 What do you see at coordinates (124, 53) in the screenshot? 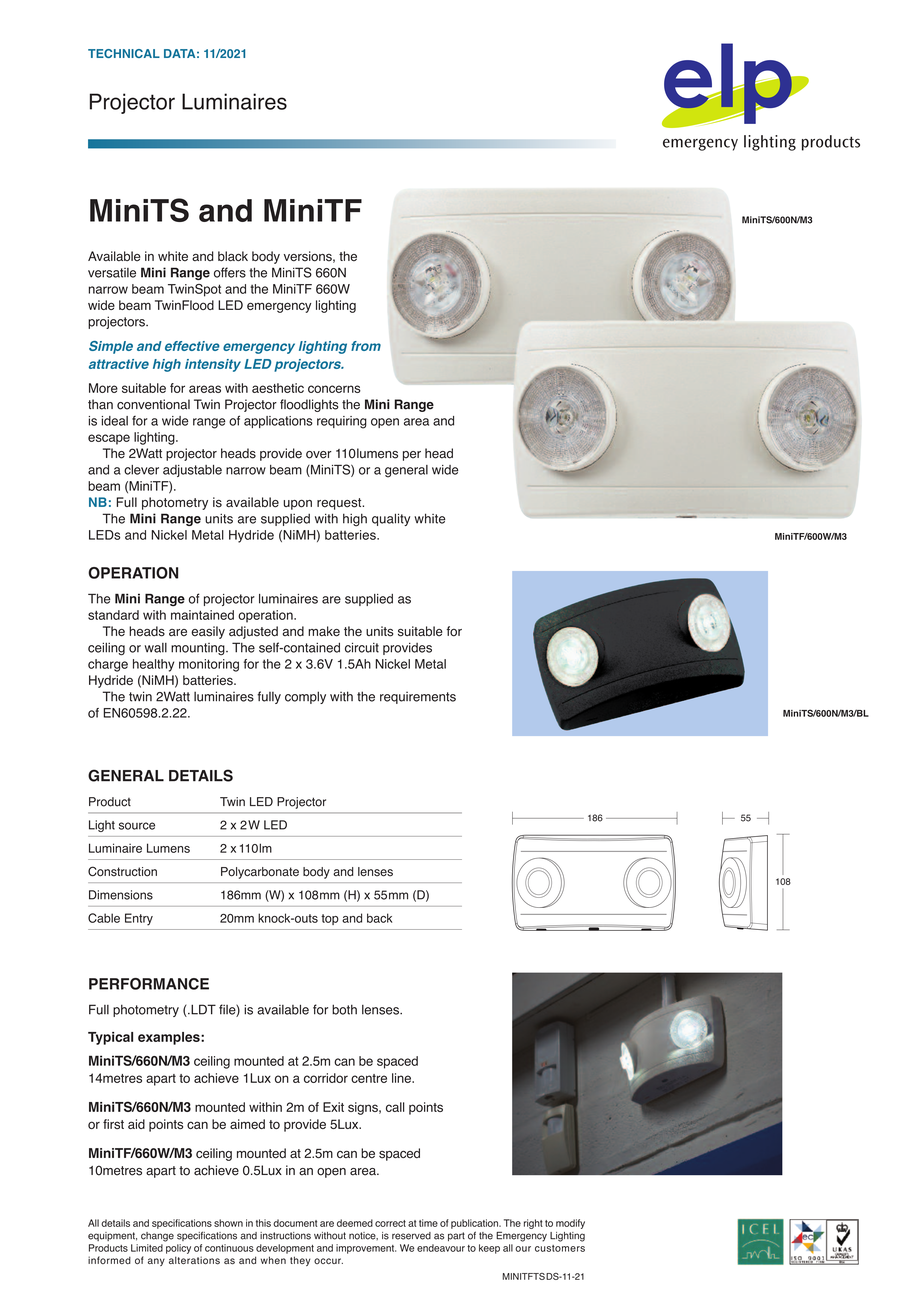
I see `TECHNICAL` at bounding box center [124, 53].
